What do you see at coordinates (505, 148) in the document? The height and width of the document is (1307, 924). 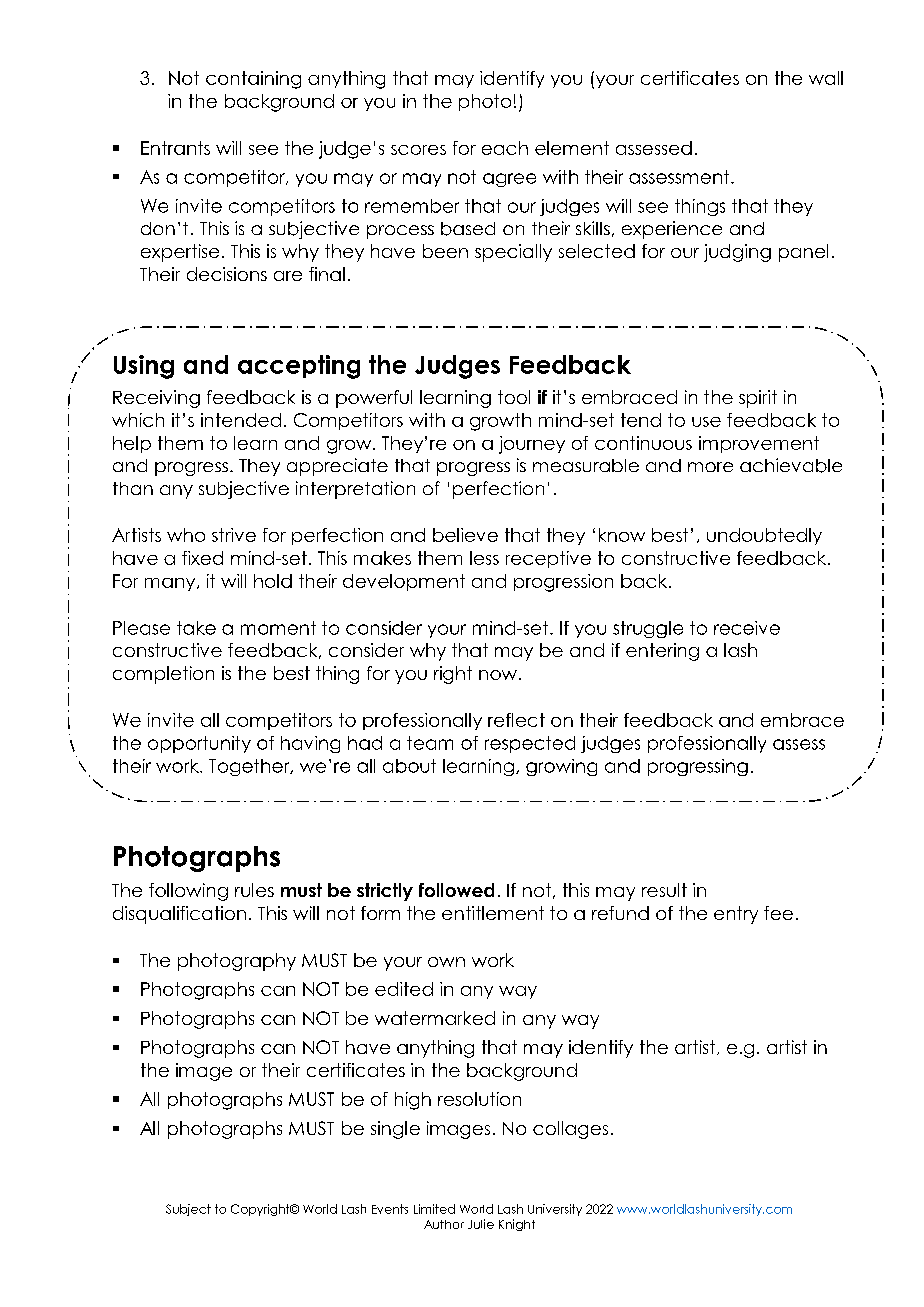 I see `each` at bounding box center [505, 148].
